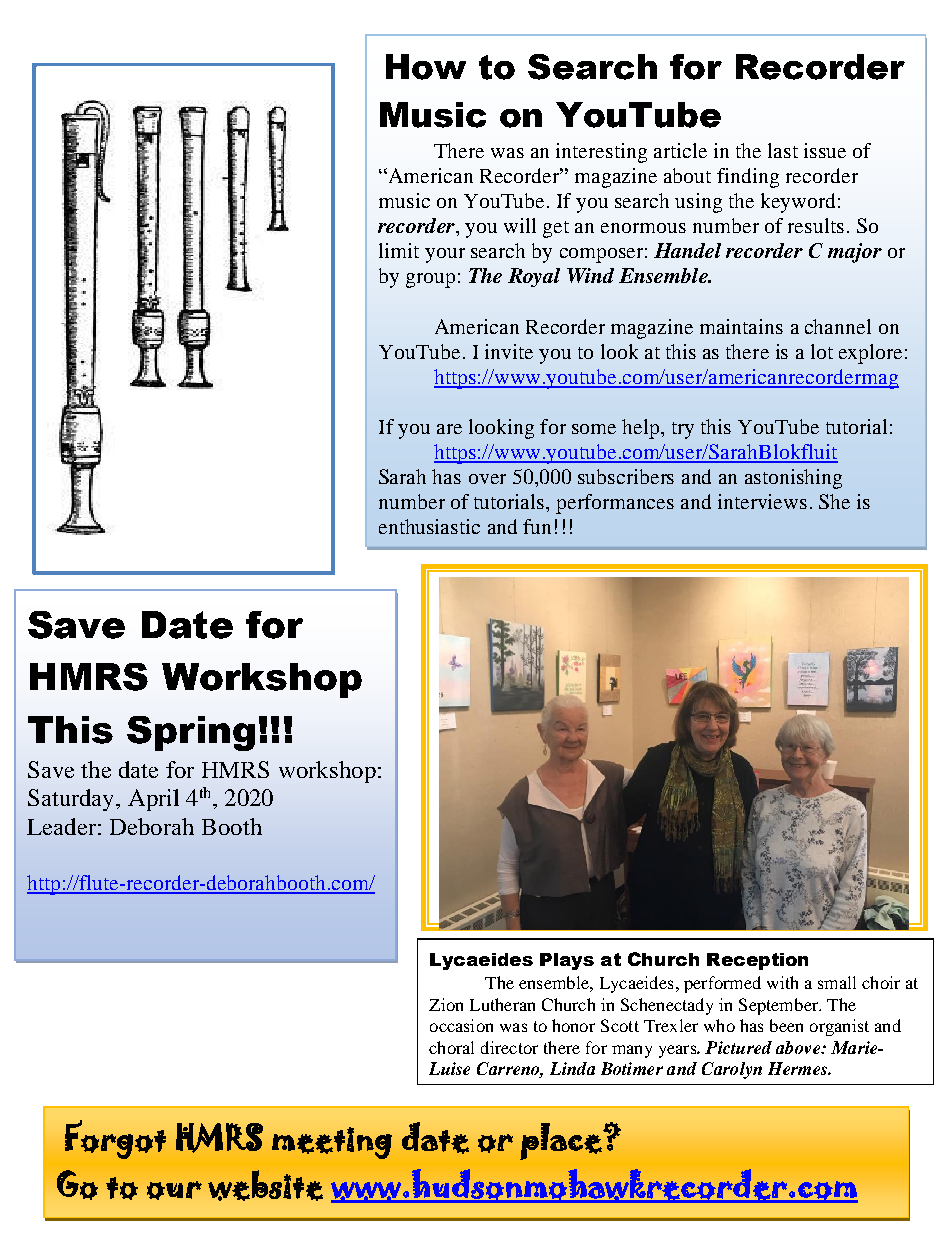  I want to click on April, so click(153, 800).
